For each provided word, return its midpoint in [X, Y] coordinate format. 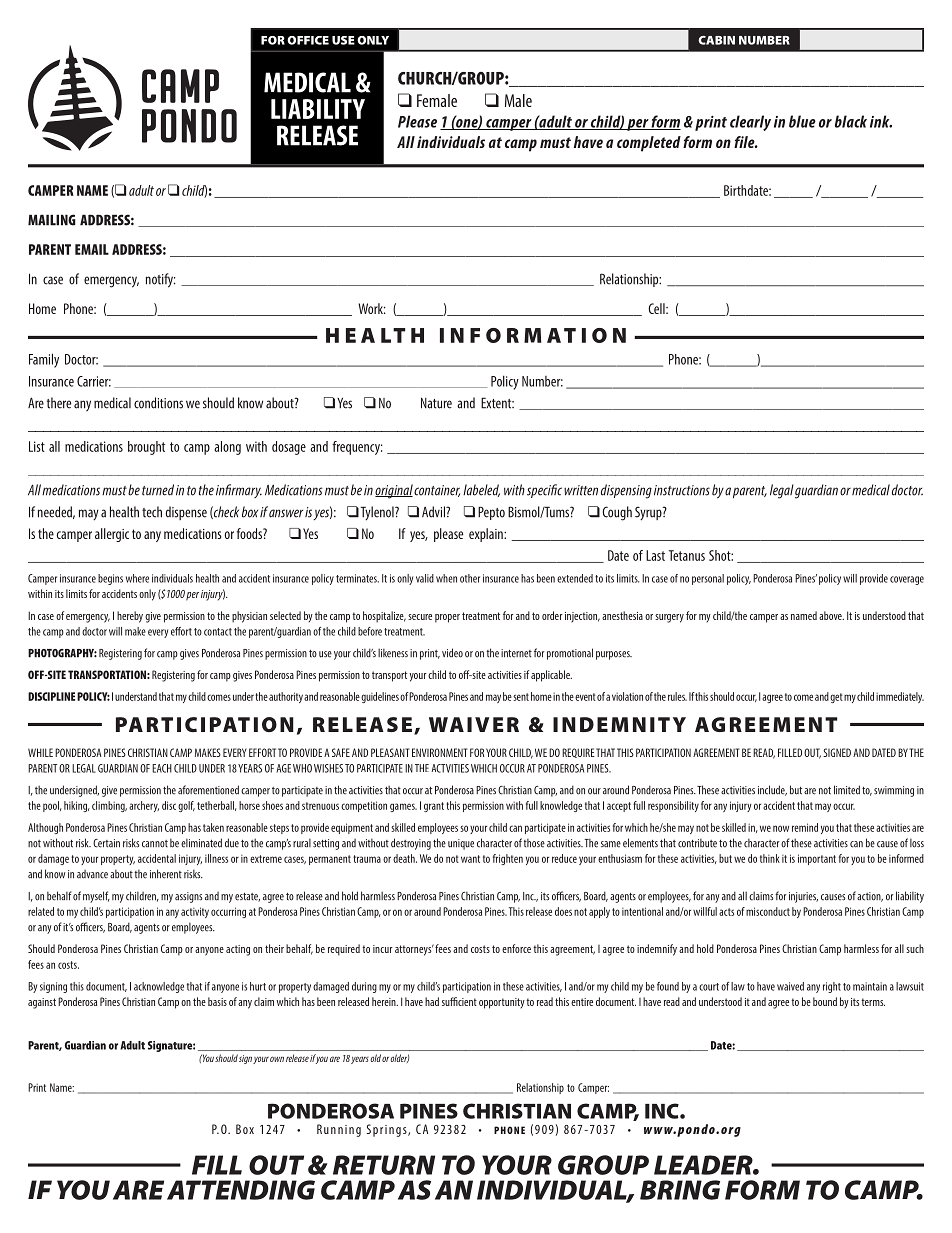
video [452, 653]
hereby [130, 617]
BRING [680, 1190]
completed [649, 144]
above [831, 615]
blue [802, 121]
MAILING [52, 220]
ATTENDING [241, 1190]
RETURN [384, 1165]
